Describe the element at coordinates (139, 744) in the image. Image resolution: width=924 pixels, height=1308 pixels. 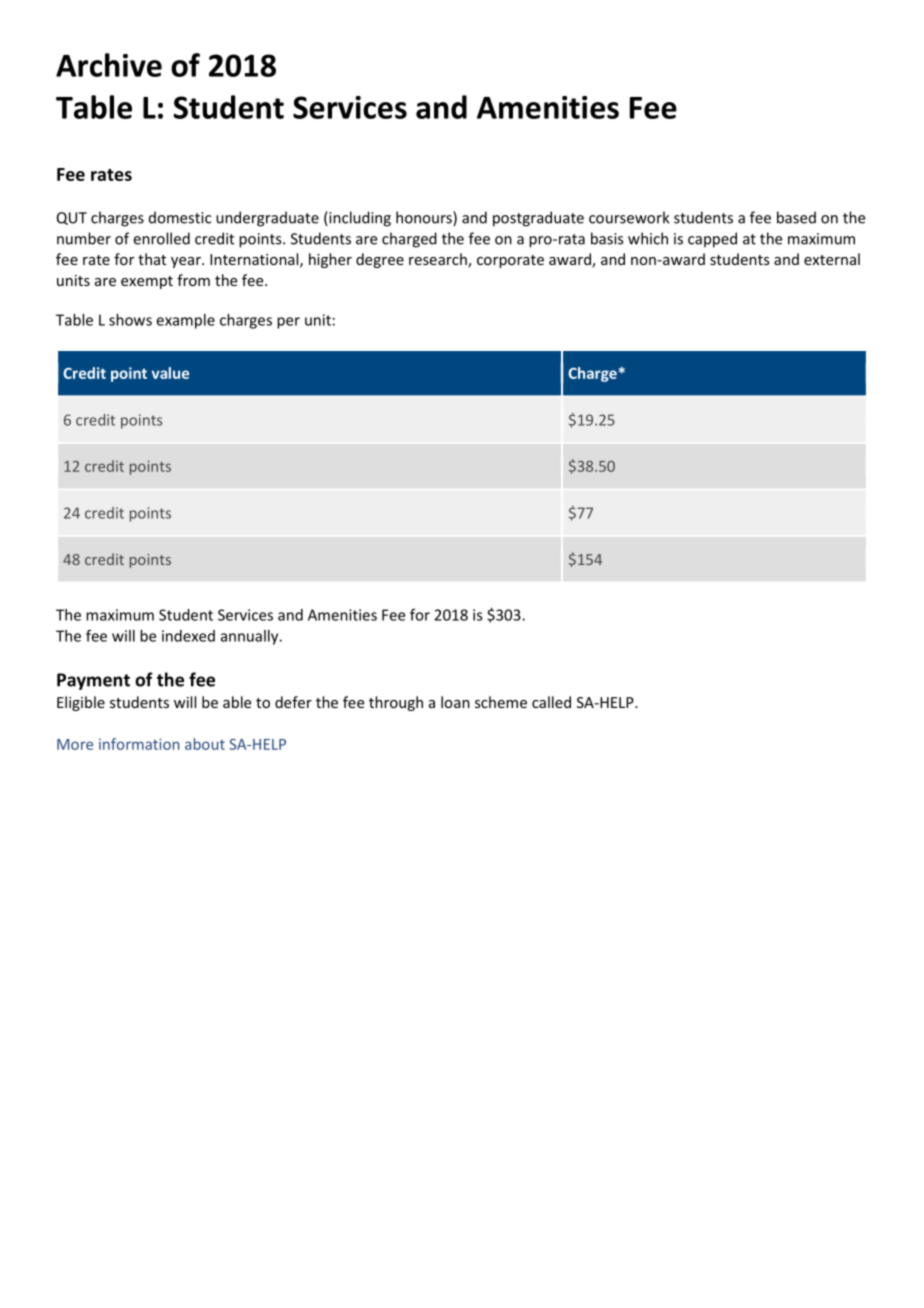
I see `information` at that location.
